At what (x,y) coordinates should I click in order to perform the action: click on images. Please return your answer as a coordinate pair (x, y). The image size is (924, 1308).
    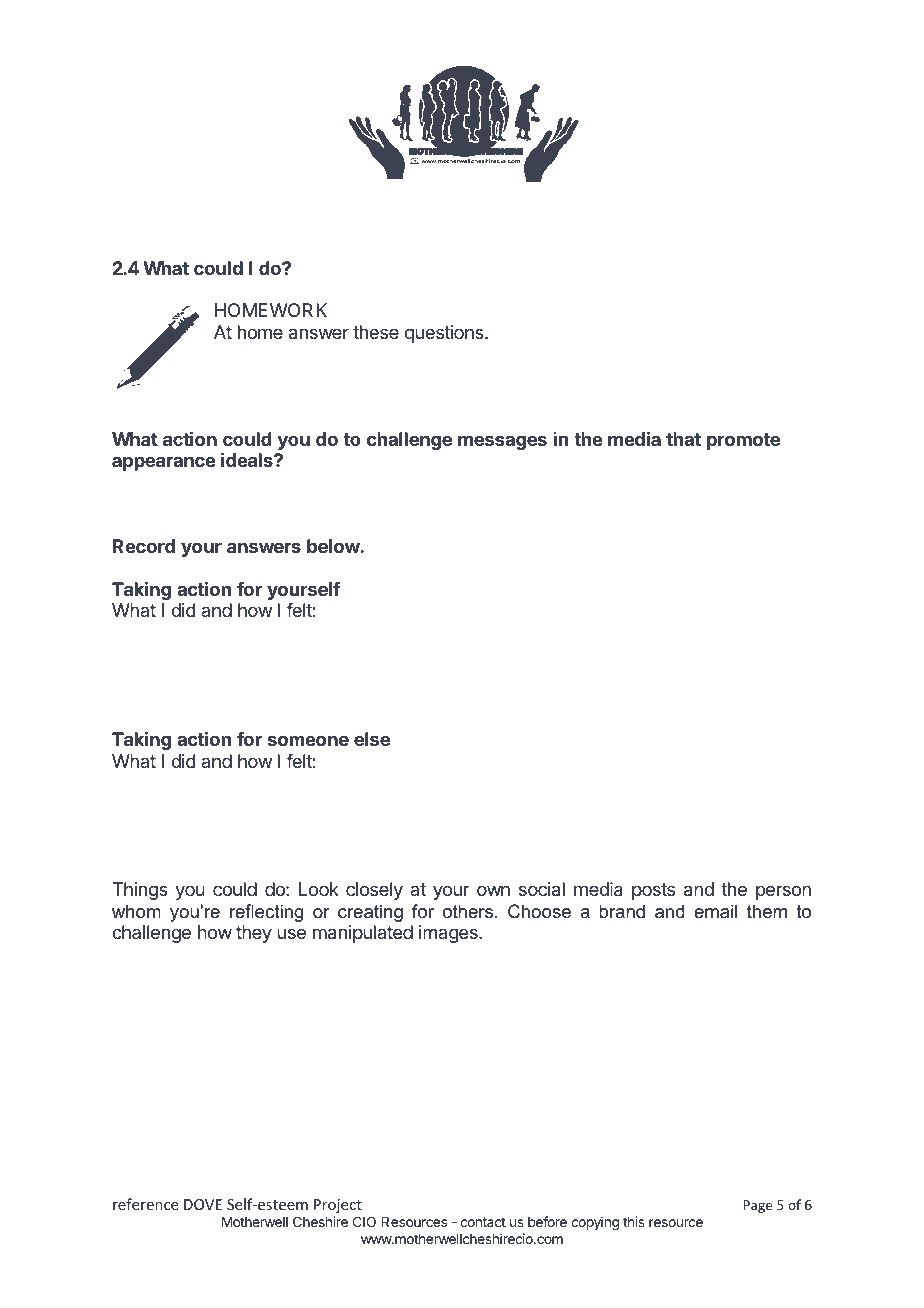
    Looking at the image, I should click on (449, 934).
